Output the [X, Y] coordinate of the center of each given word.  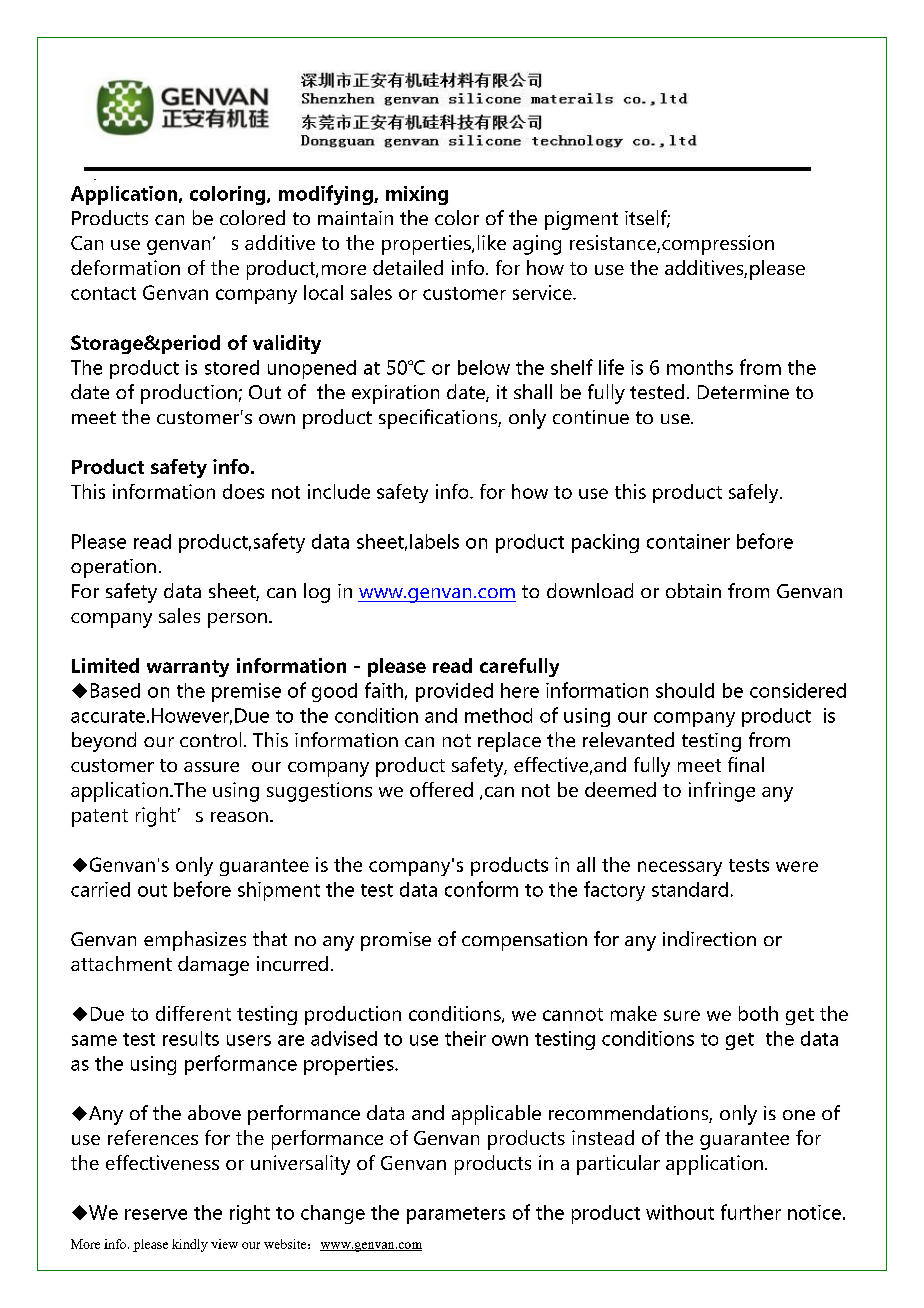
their [465, 1038]
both [758, 1013]
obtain [693, 590]
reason [239, 817]
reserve [156, 1214]
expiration [395, 394]
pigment [581, 220]
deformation [125, 267]
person [237, 620]
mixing [417, 195]
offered [441, 789]
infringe [722, 792]
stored [232, 367]
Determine [743, 392]
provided [454, 692]
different [193, 1013]
